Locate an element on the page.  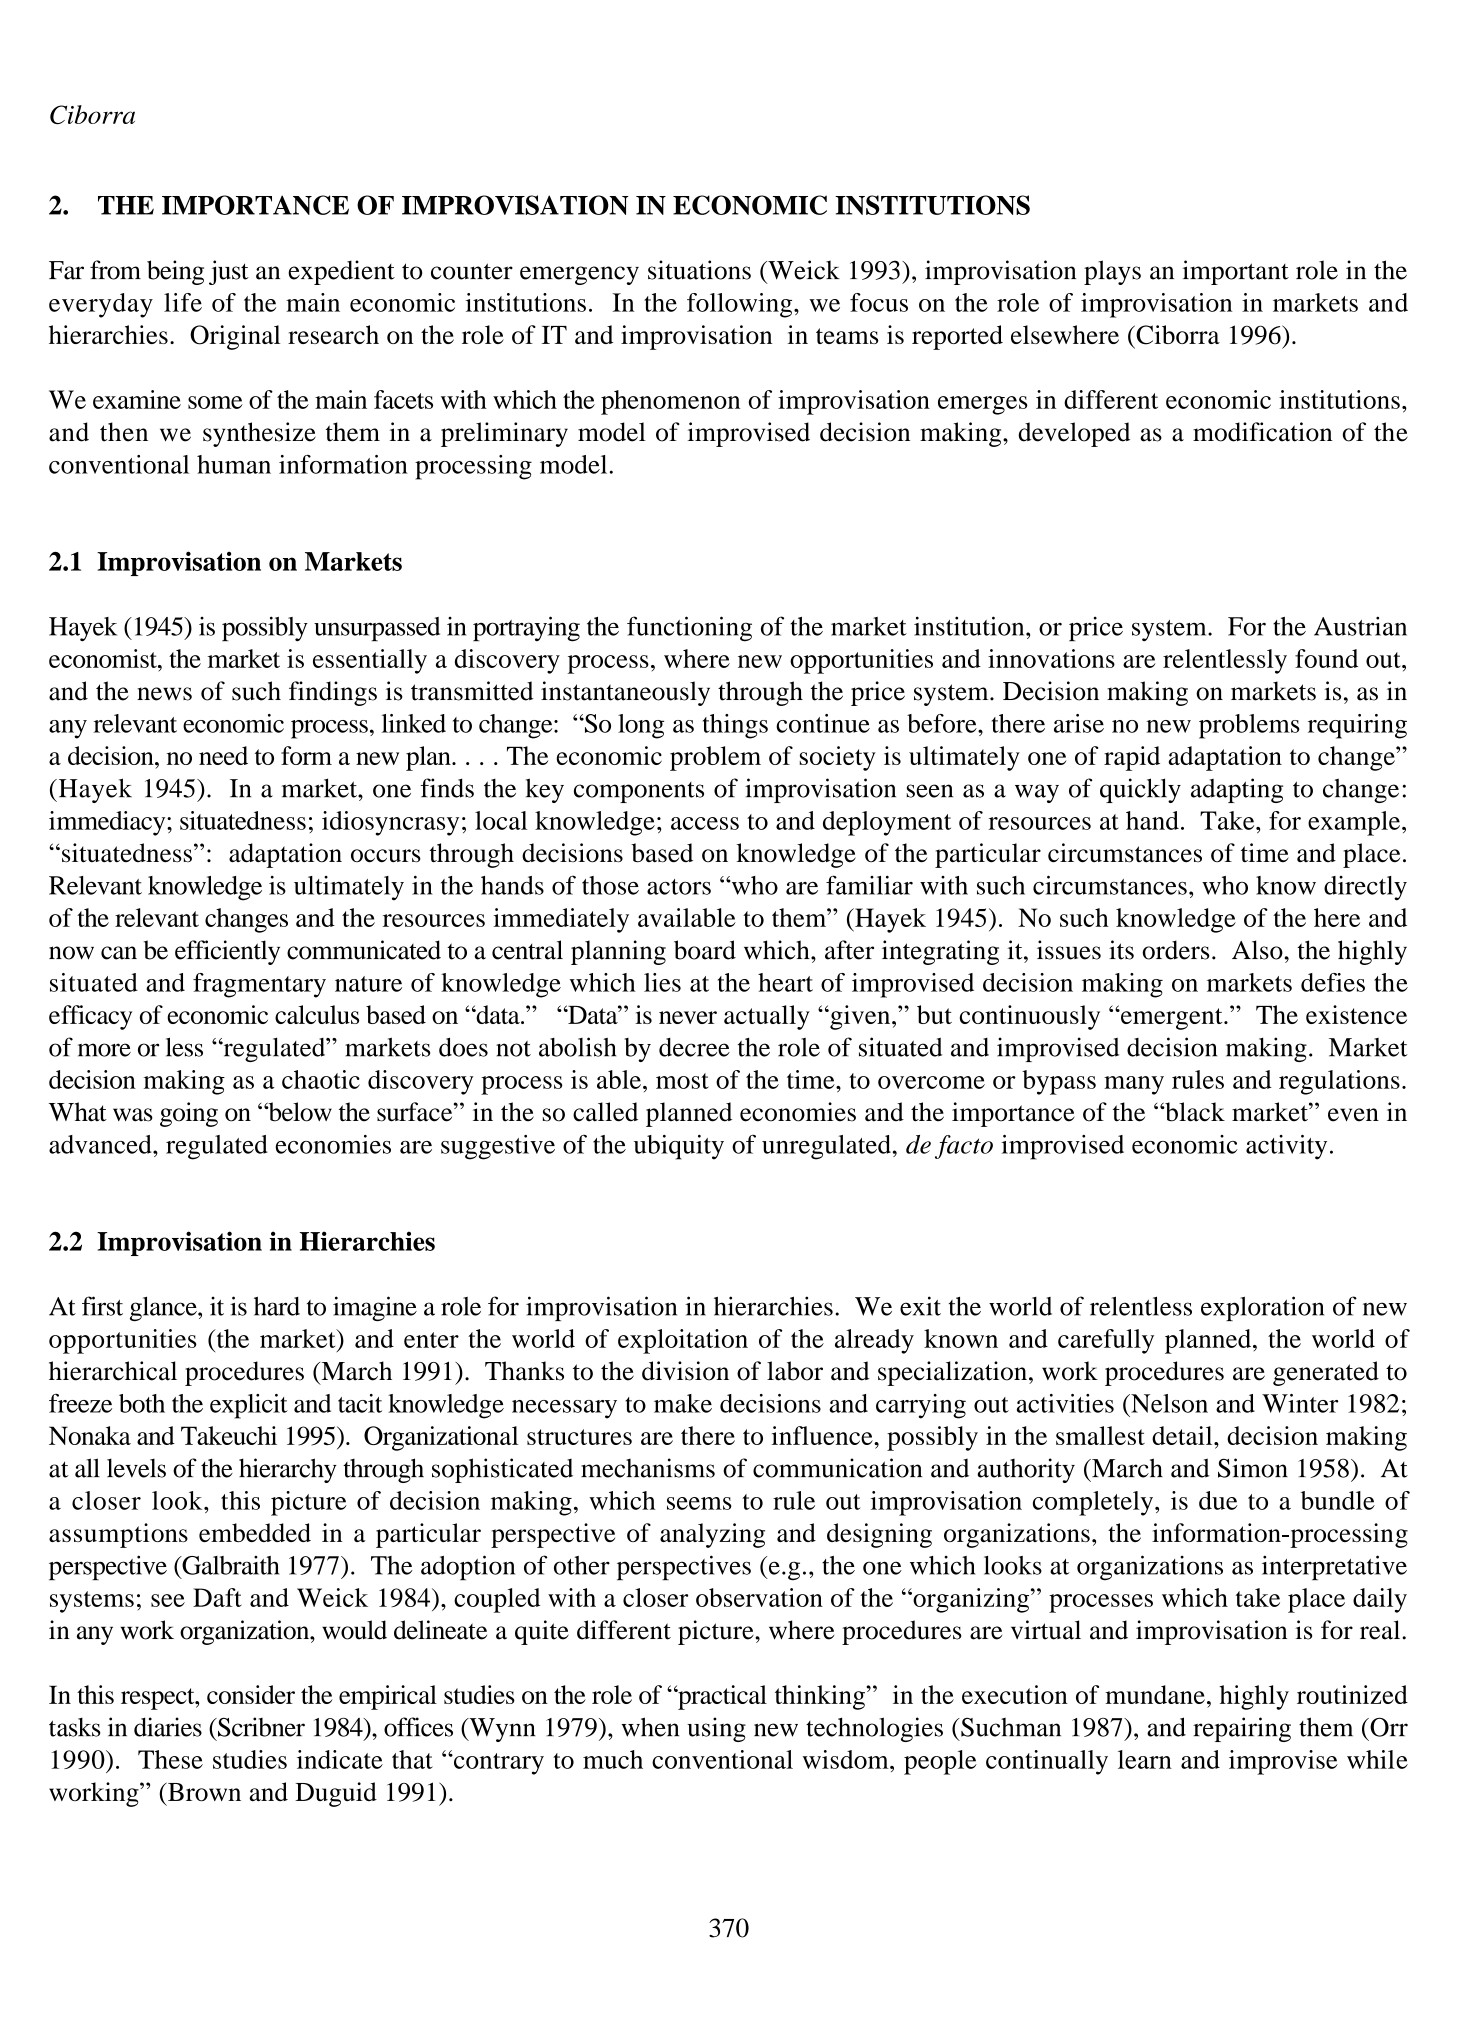
functioning is located at coordinates (689, 629).
